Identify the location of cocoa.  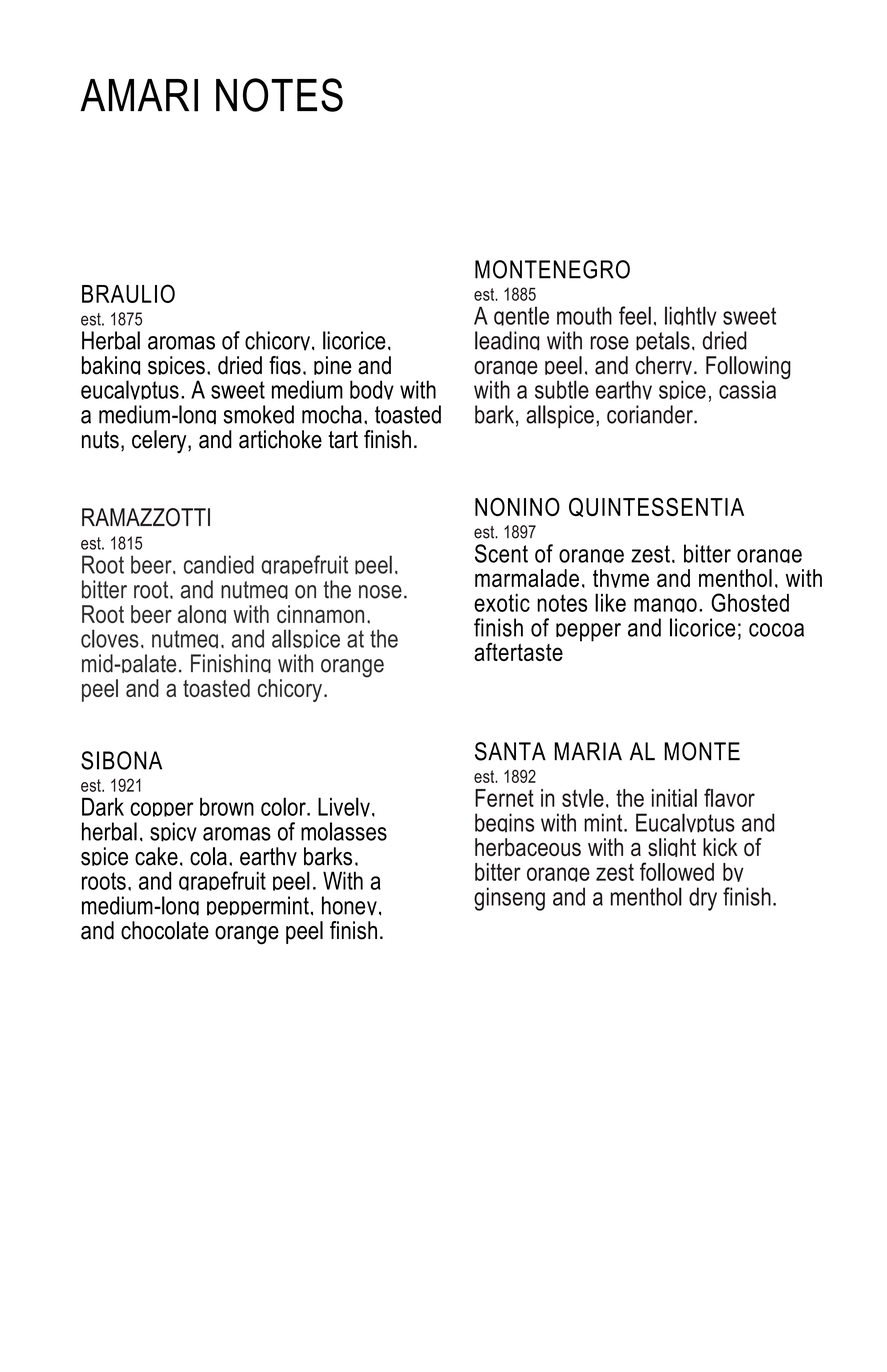
(776, 630).
